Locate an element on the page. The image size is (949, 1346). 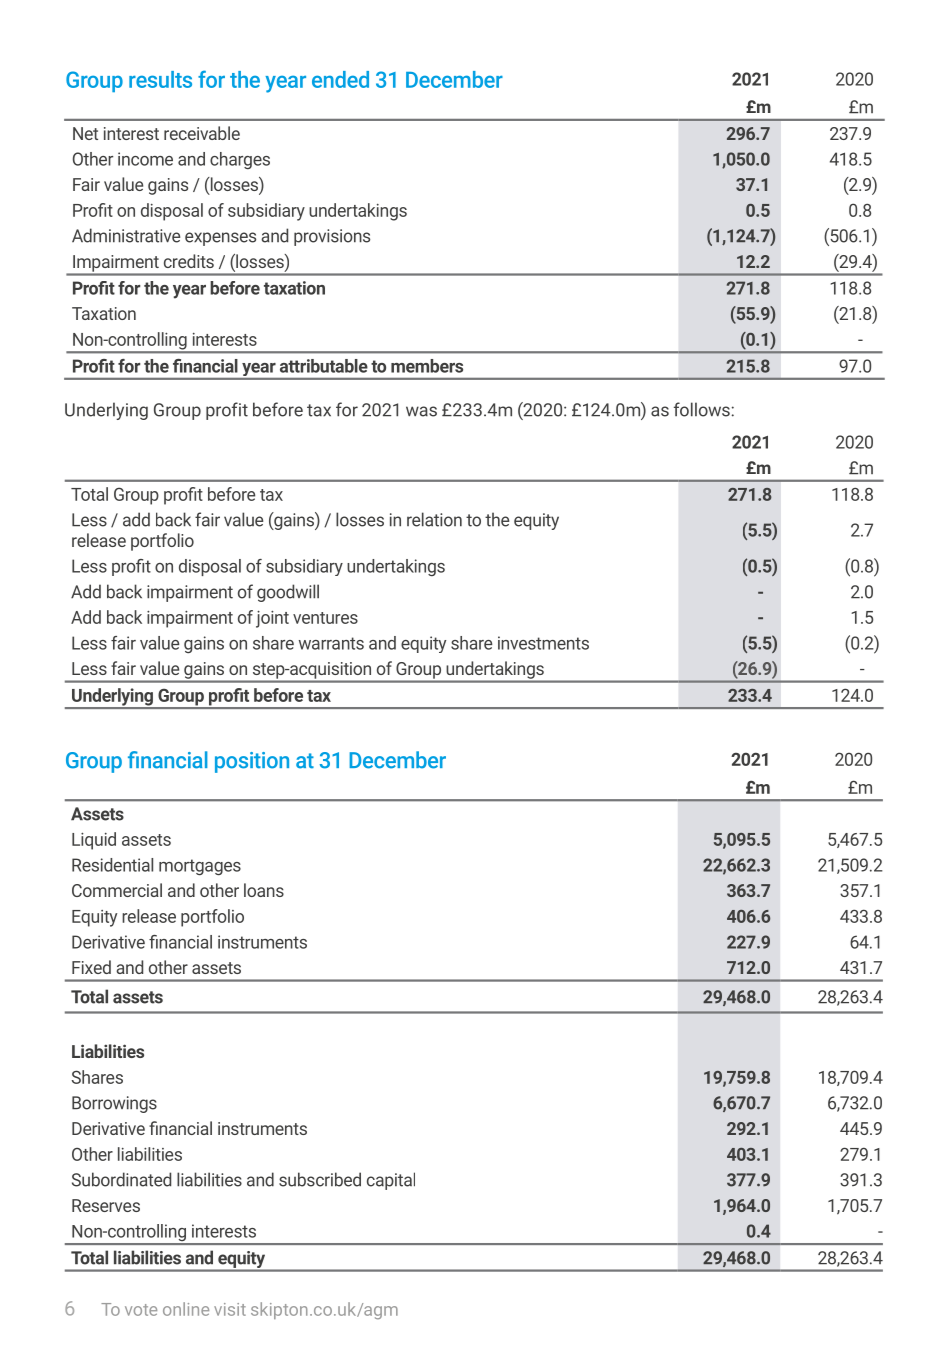
relation is located at coordinates (434, 519).
